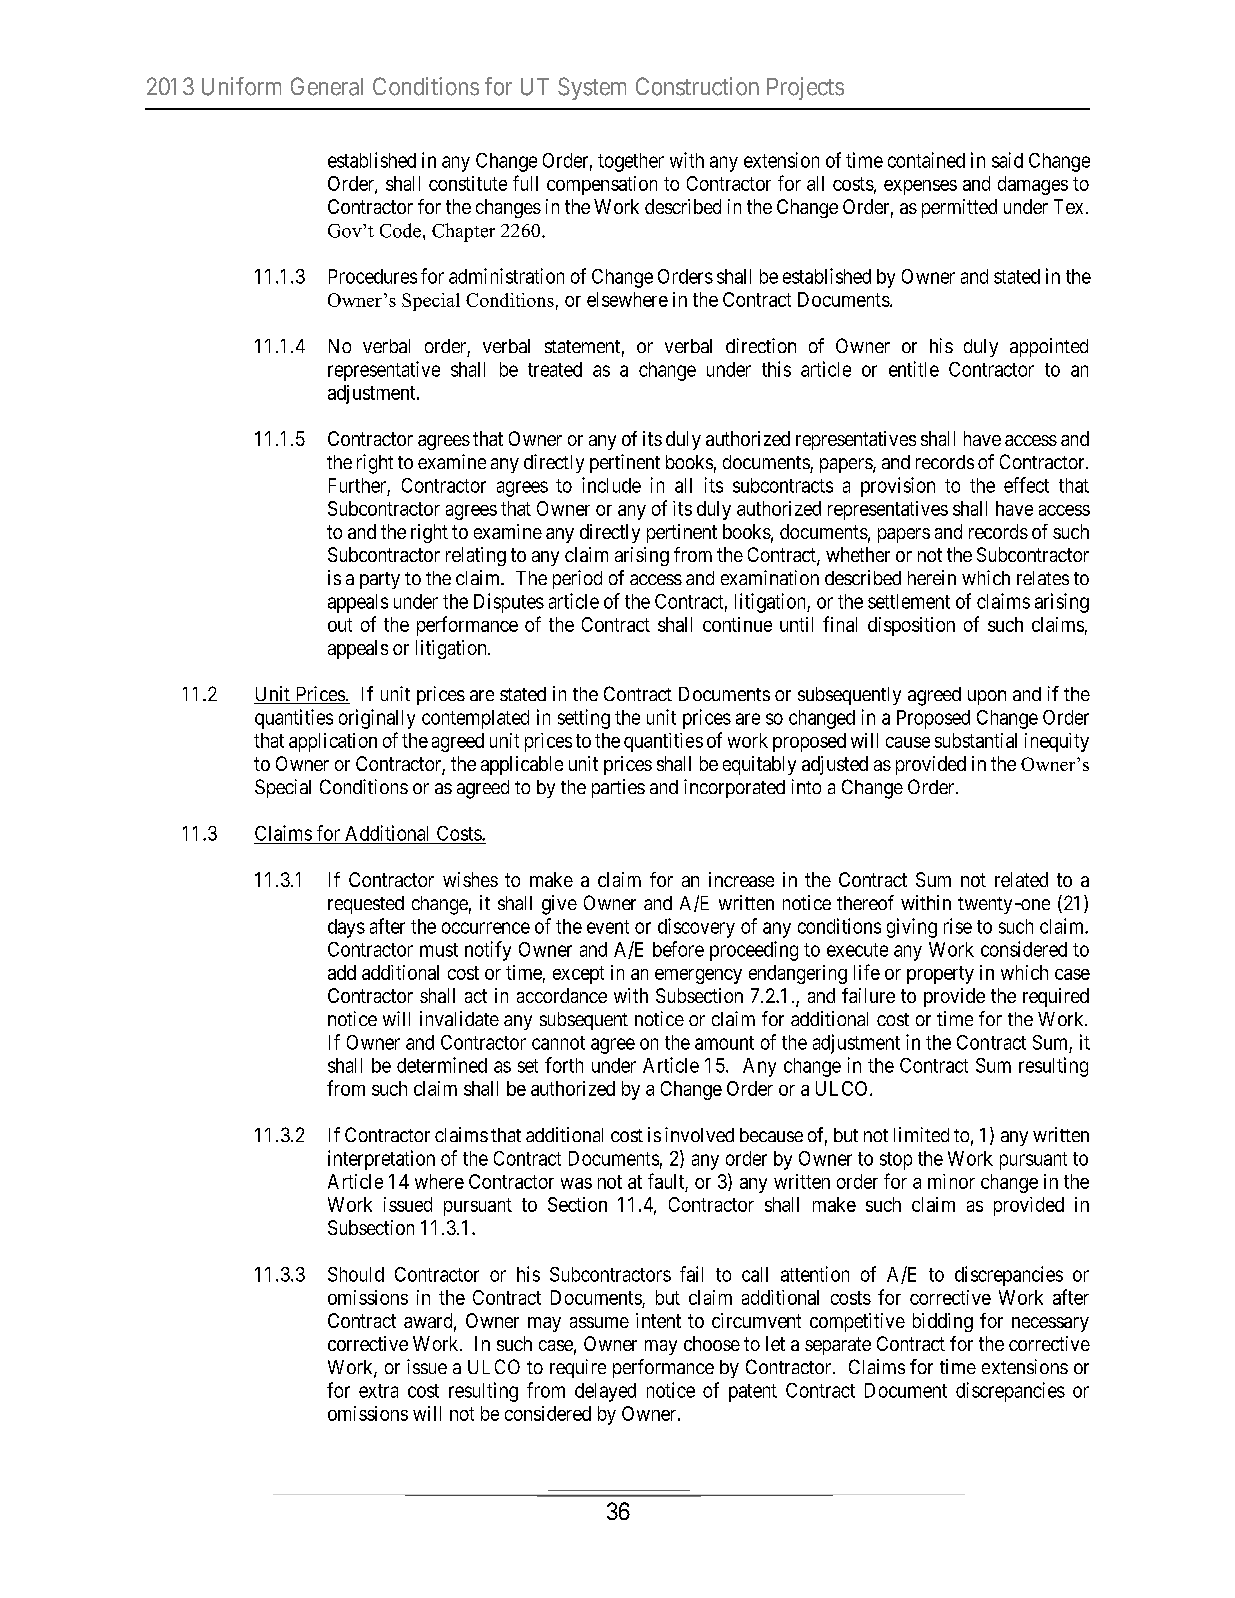 Image resolution: width=1235 pixels, height=1598 pixels. I want to click on parties, so click(618, 788).
